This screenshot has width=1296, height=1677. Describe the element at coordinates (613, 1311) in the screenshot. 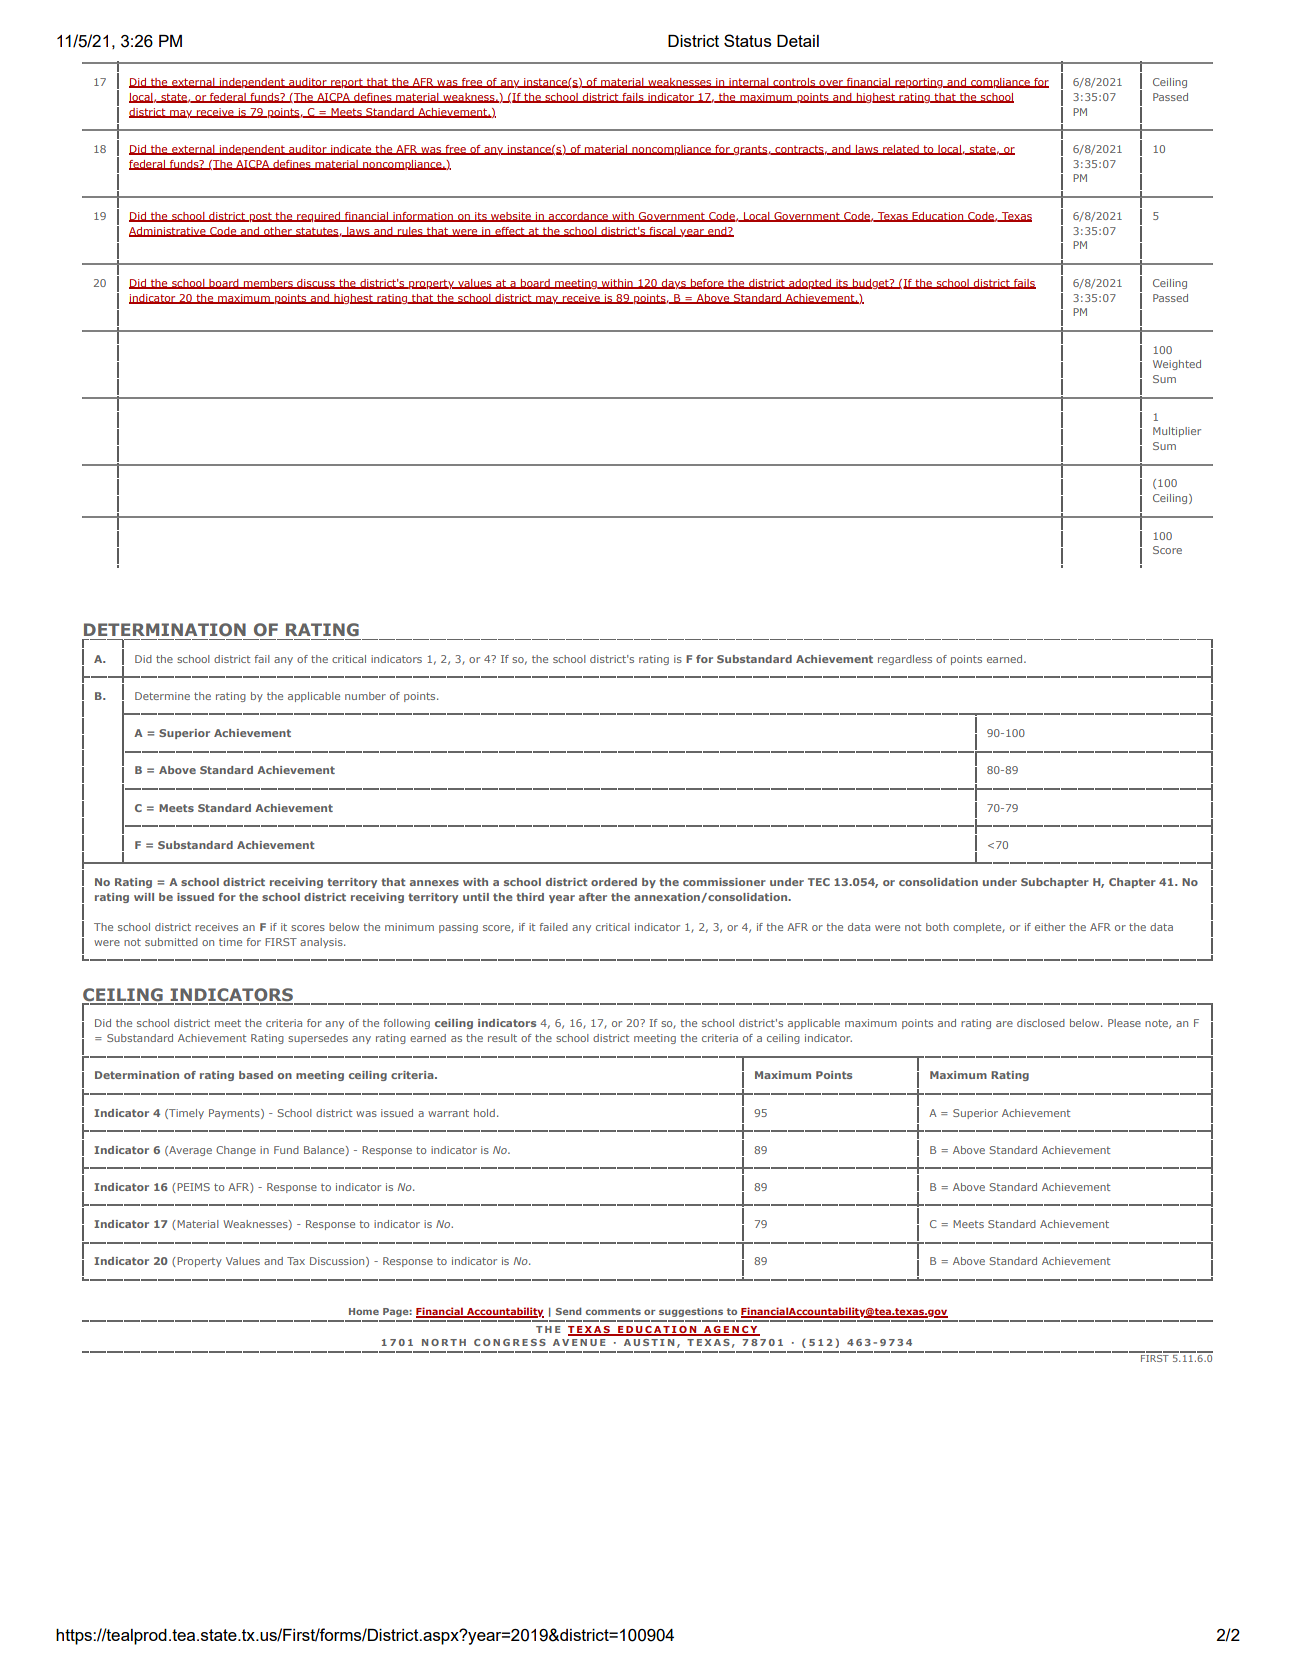

I see `comments` at that location.
